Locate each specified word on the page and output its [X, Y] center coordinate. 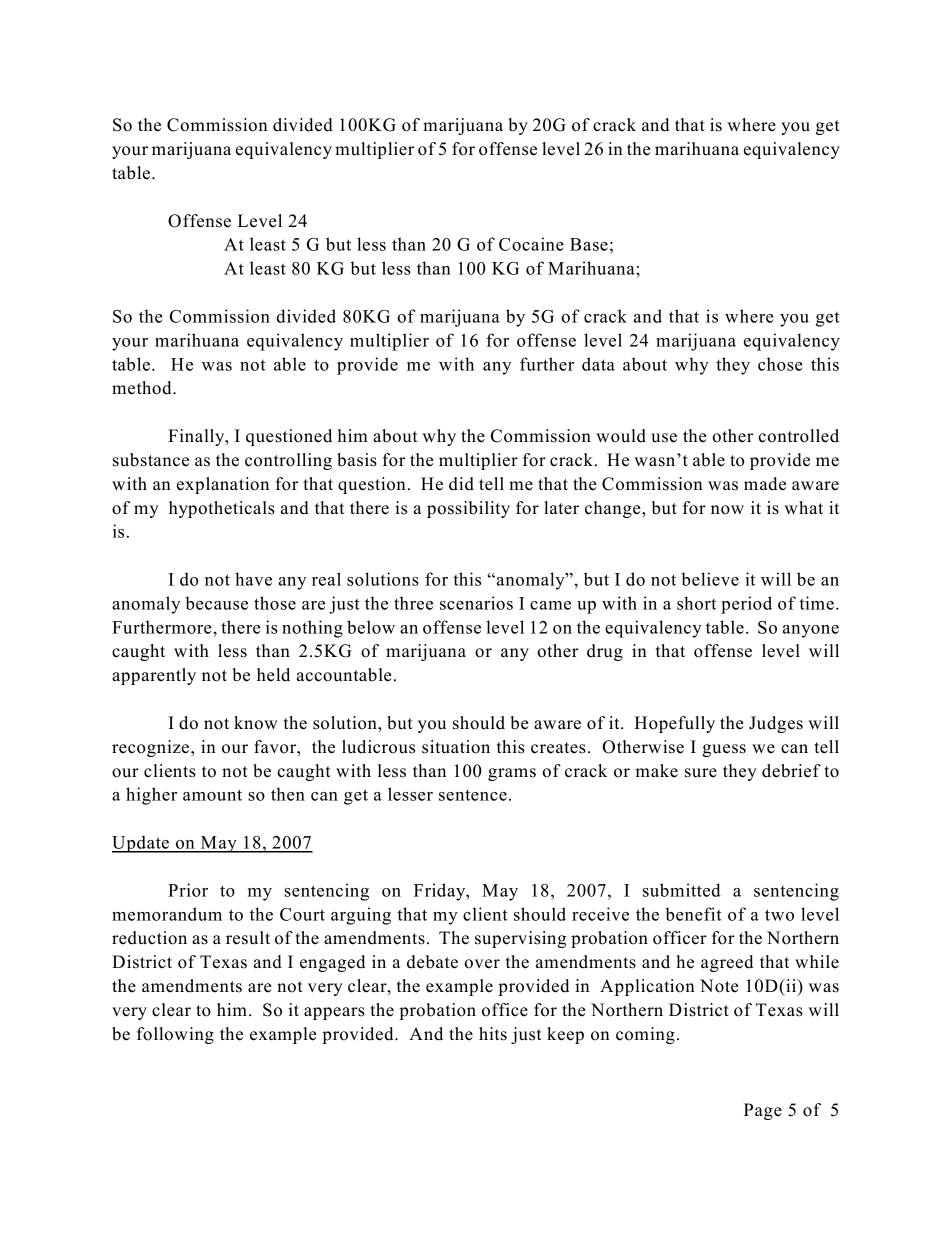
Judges [776, 724]
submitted [682, 890]
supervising [520, 939]
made [765, 484]
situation [456, 747]
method [143, 388]
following [175, 1035]
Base [589, 244]
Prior [188, 890]
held [273, 675]
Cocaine [531, 244]
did [461, 484]
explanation [223, 485]
